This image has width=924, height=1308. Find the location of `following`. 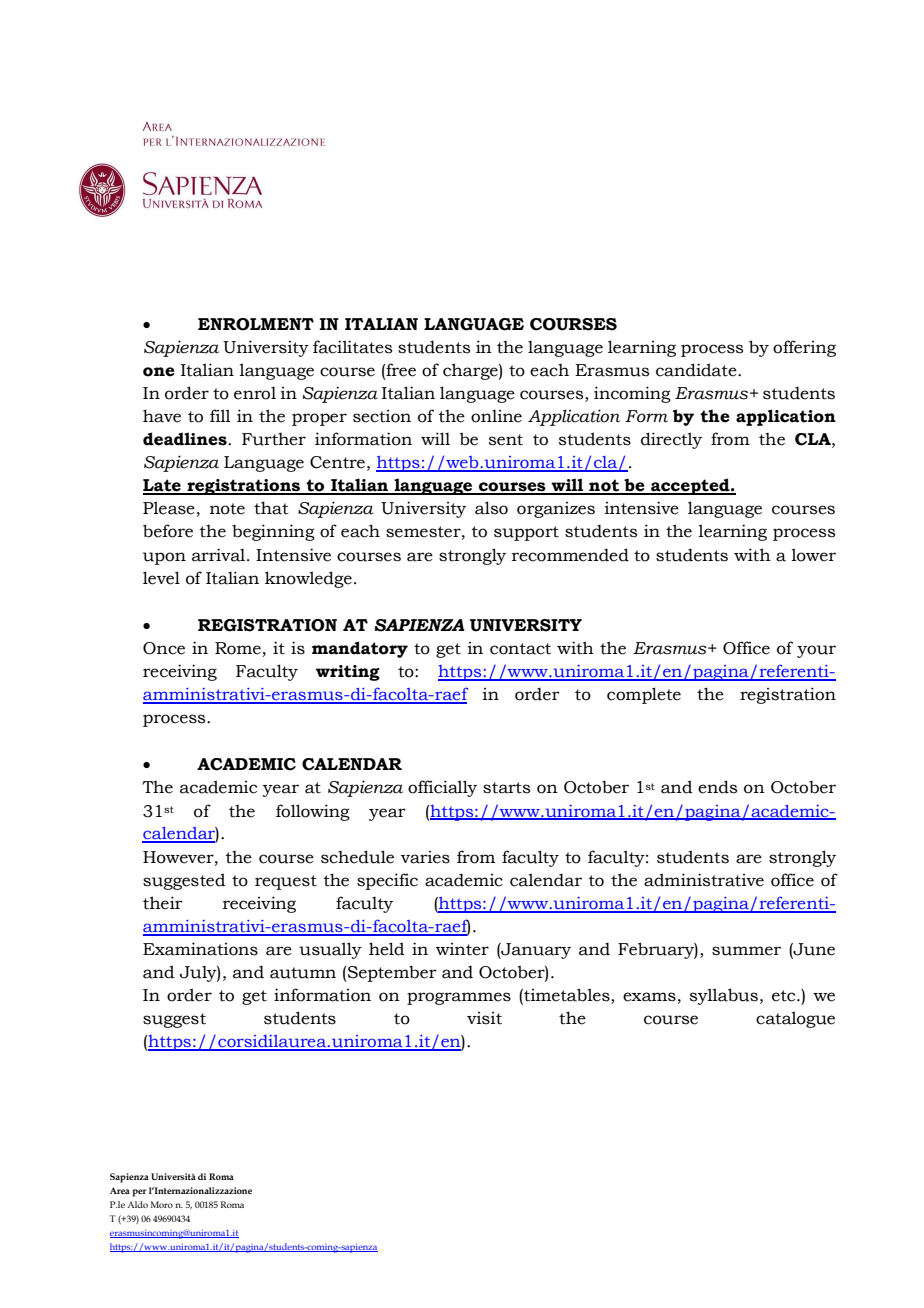

following is located at coordinates (313, 812).
